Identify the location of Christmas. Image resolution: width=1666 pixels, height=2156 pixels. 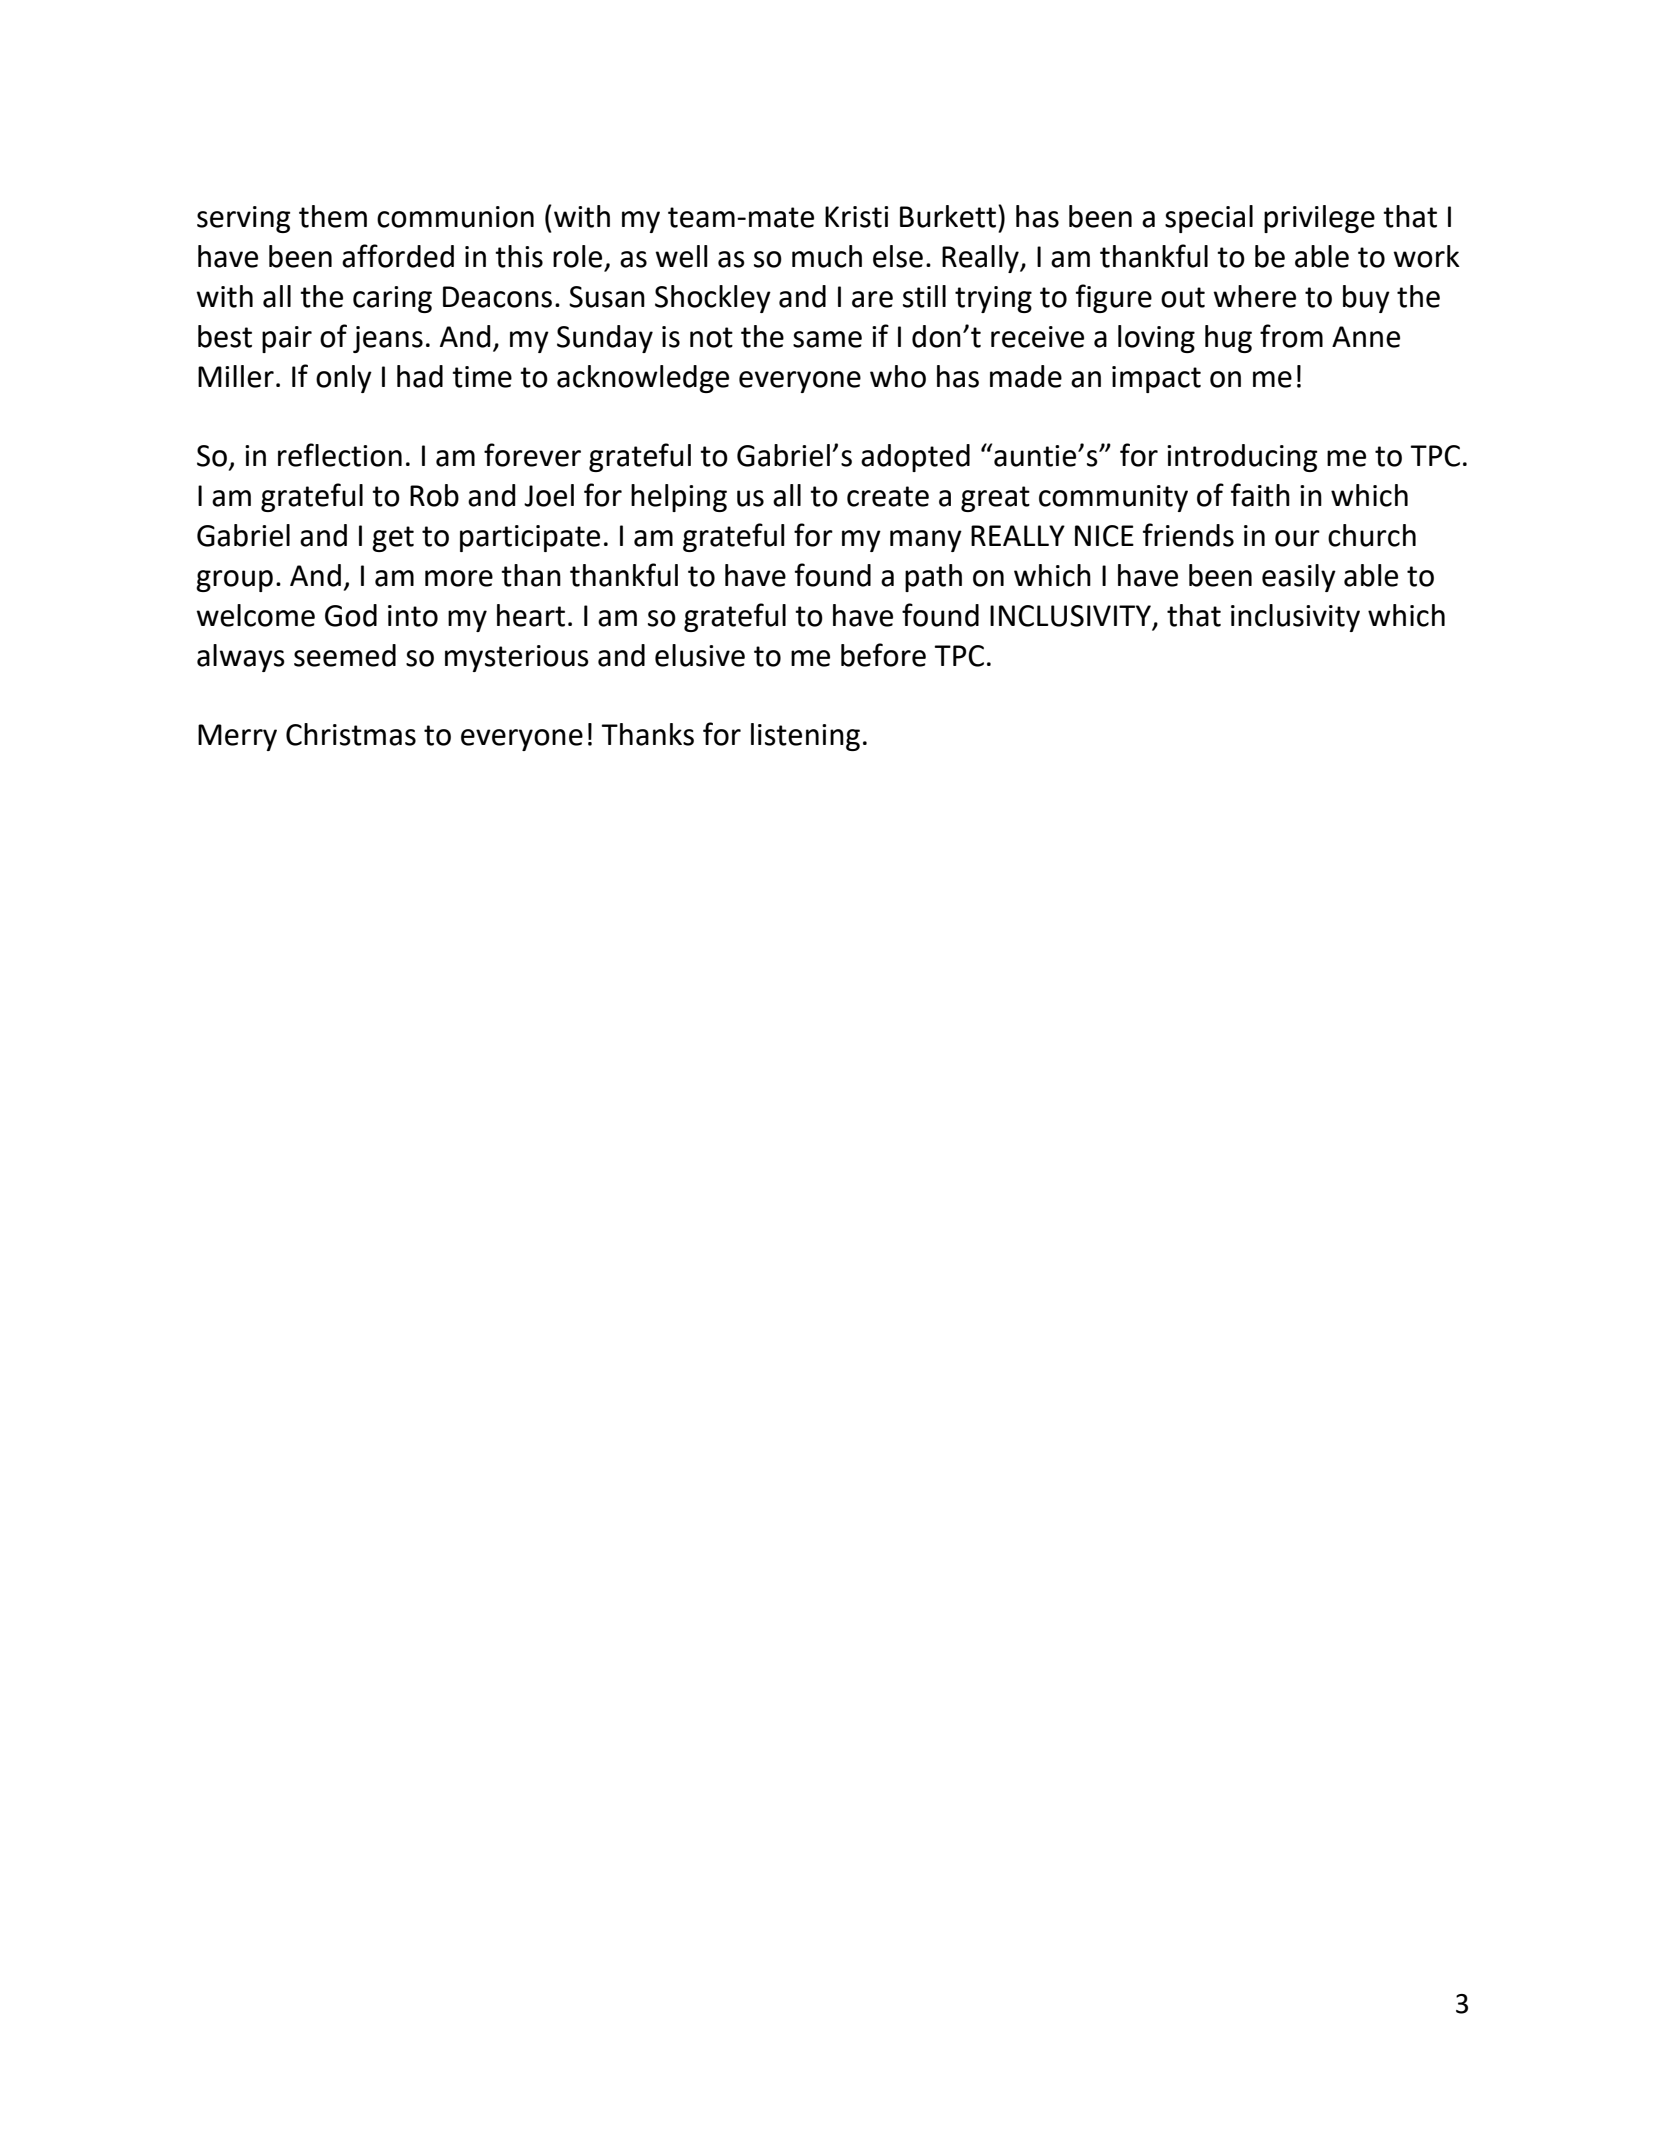
(351, 734).
